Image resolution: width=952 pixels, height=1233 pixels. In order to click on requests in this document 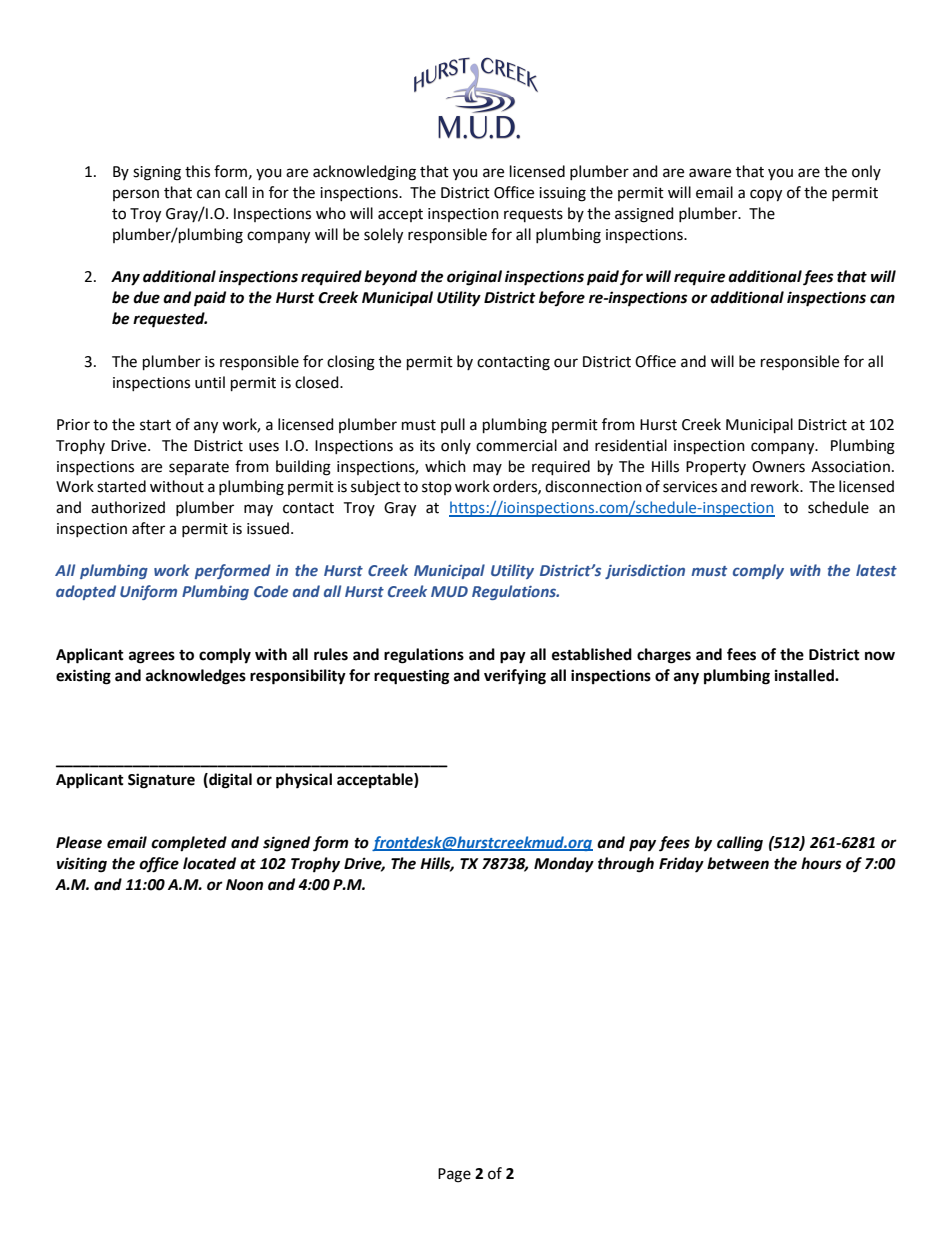, I will do `click(533, 215)`.
